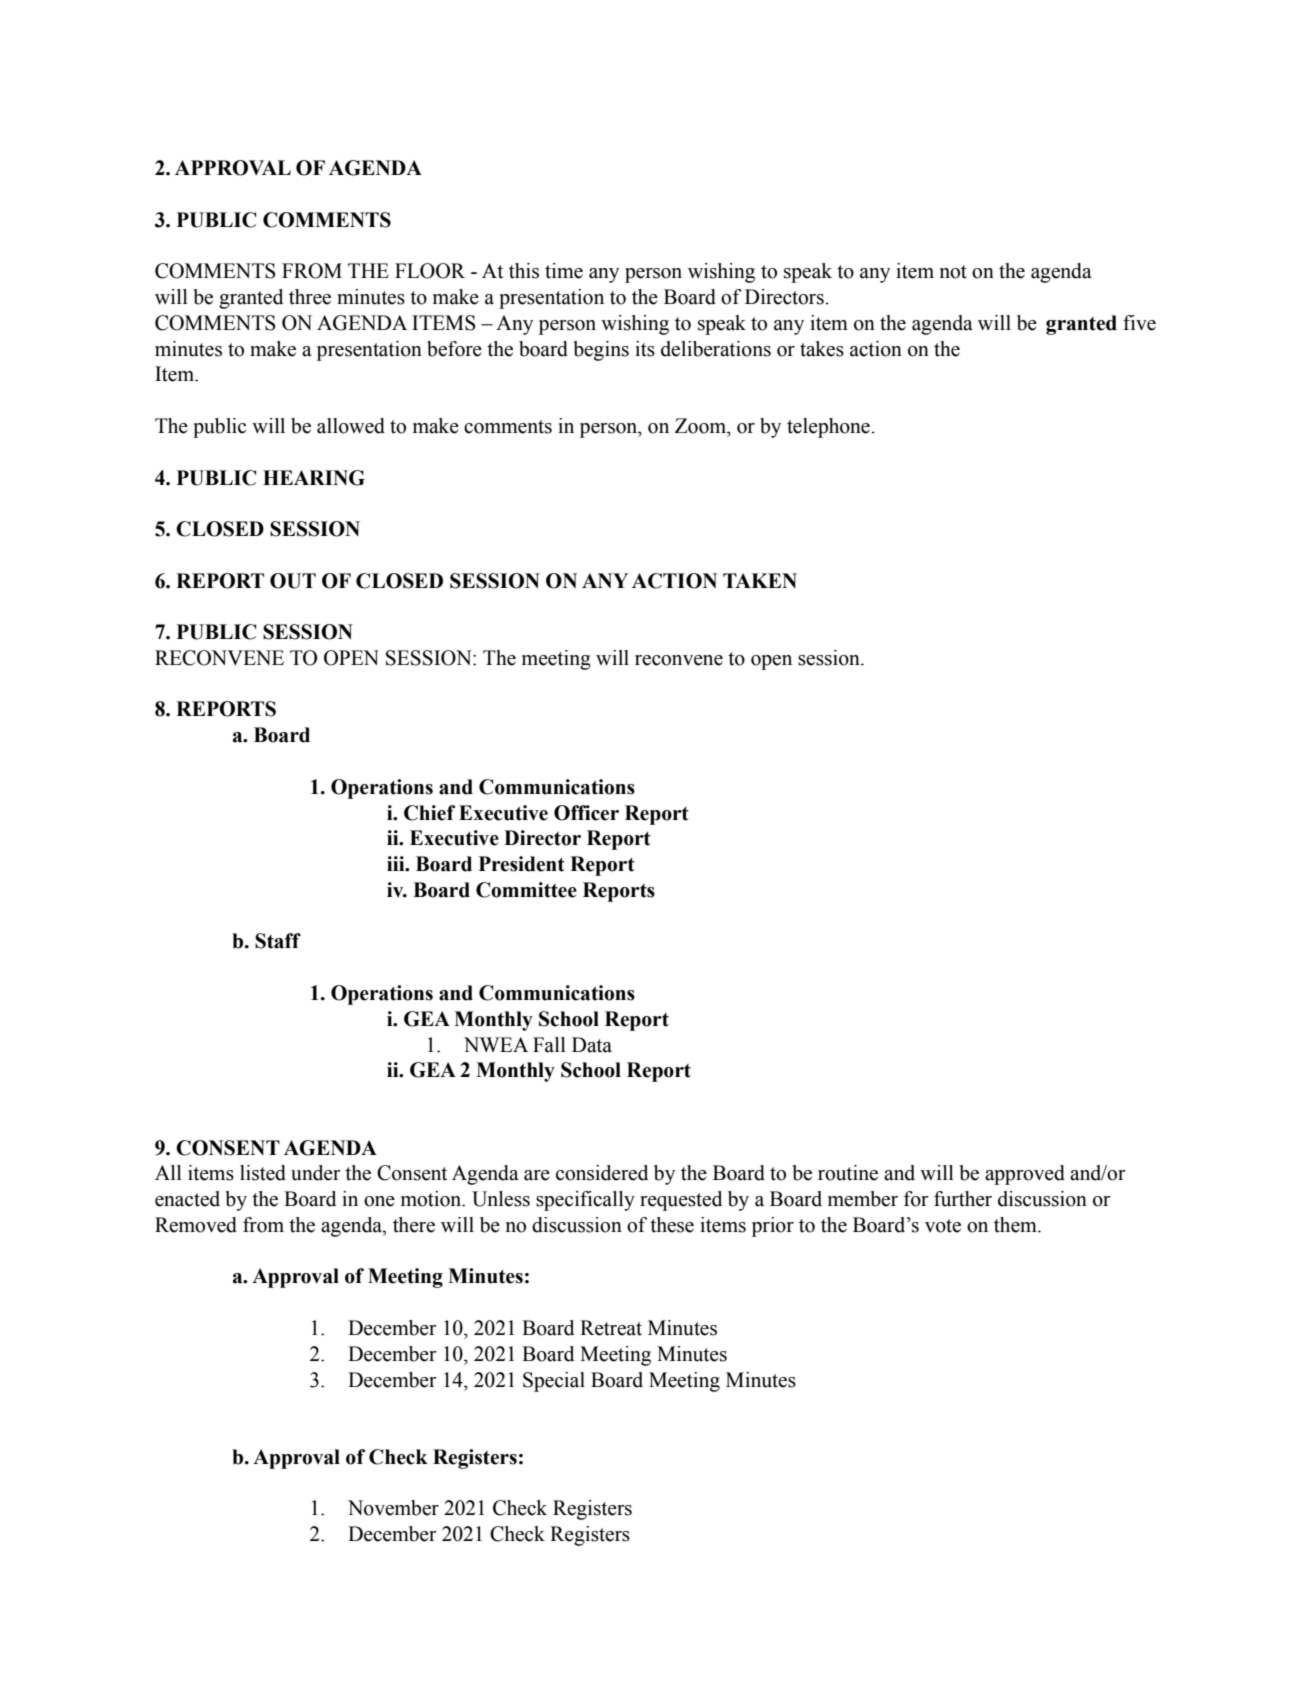 The width and height of the document is (1315, 1701). Describe the element at coordinates (278, 941) in the document. I see `Staff` at that location.
